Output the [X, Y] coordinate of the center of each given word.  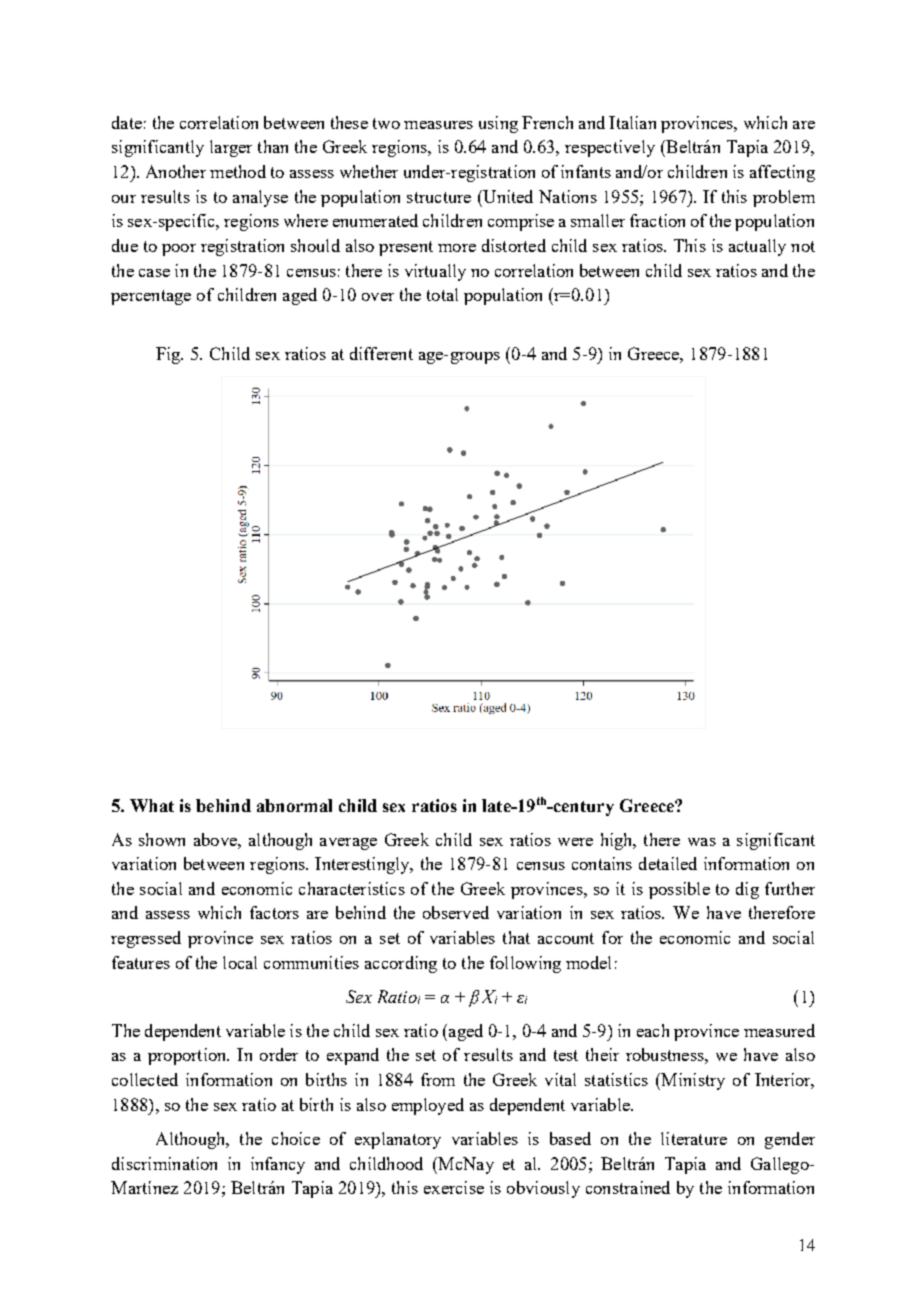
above [216, 839]
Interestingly [363, 865]
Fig [169, 355]
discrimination [164, 1163]
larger [231, 148]
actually [757, 247]
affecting [782, 173]
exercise [454, 1187]
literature [694, 1138]
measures [438, 125]
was [702, 842]
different [381, 353]
